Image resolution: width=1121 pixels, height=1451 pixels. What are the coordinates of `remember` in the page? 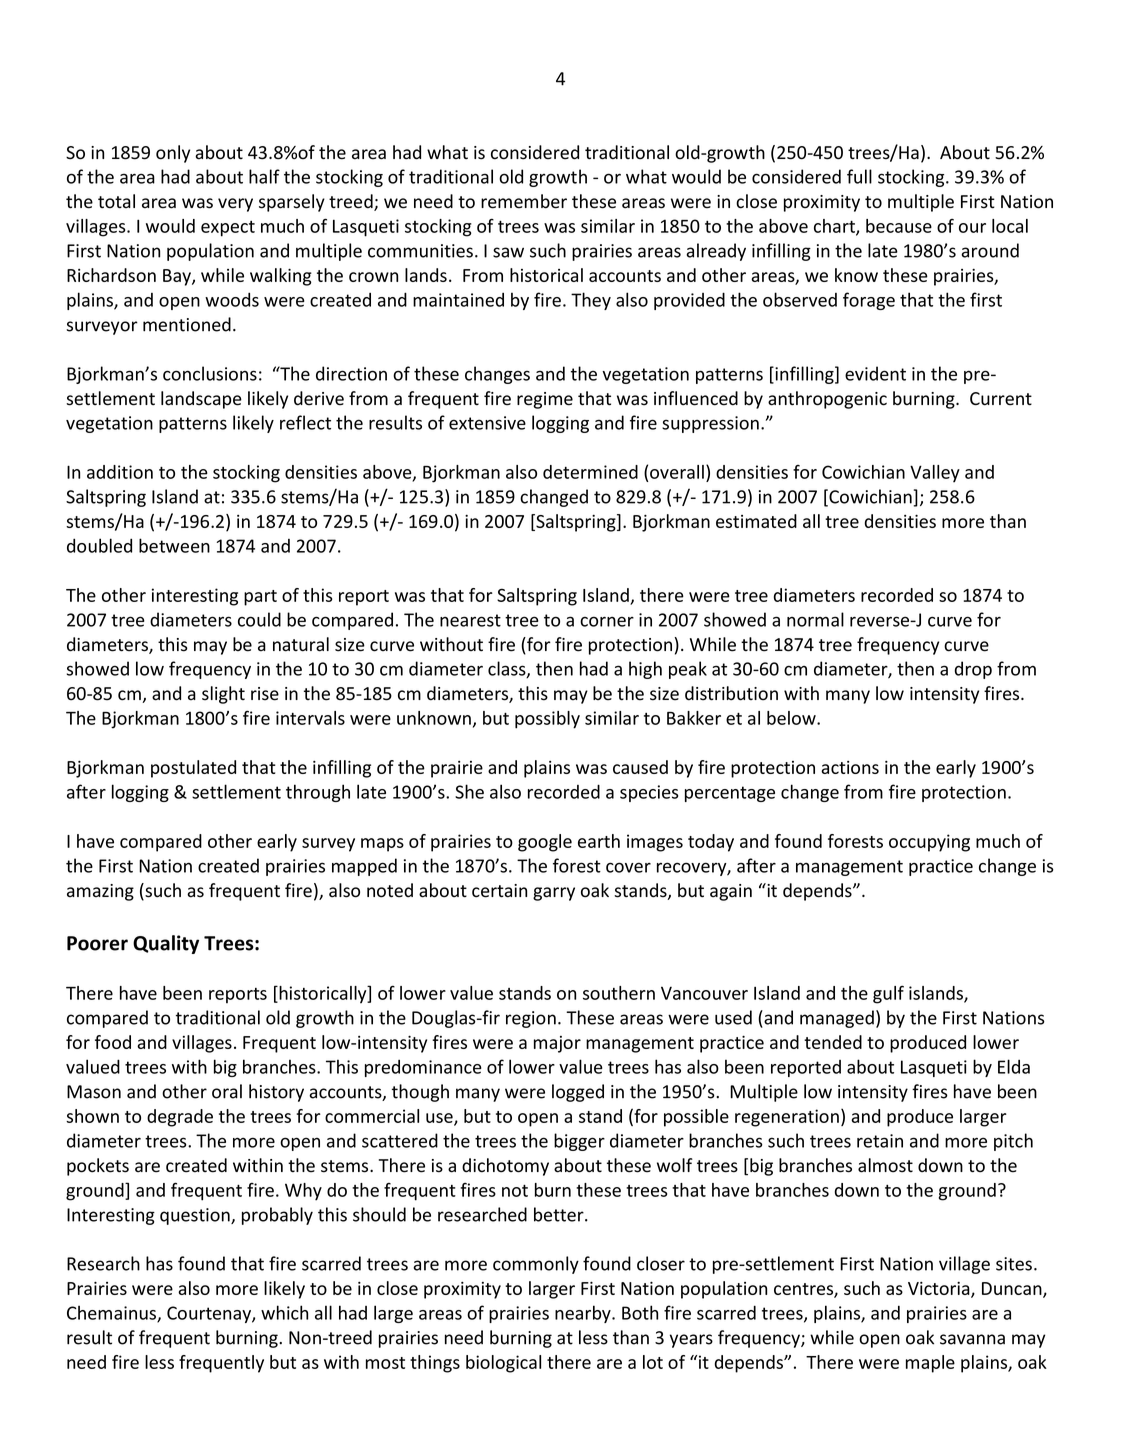 It's located at (524, 201).
